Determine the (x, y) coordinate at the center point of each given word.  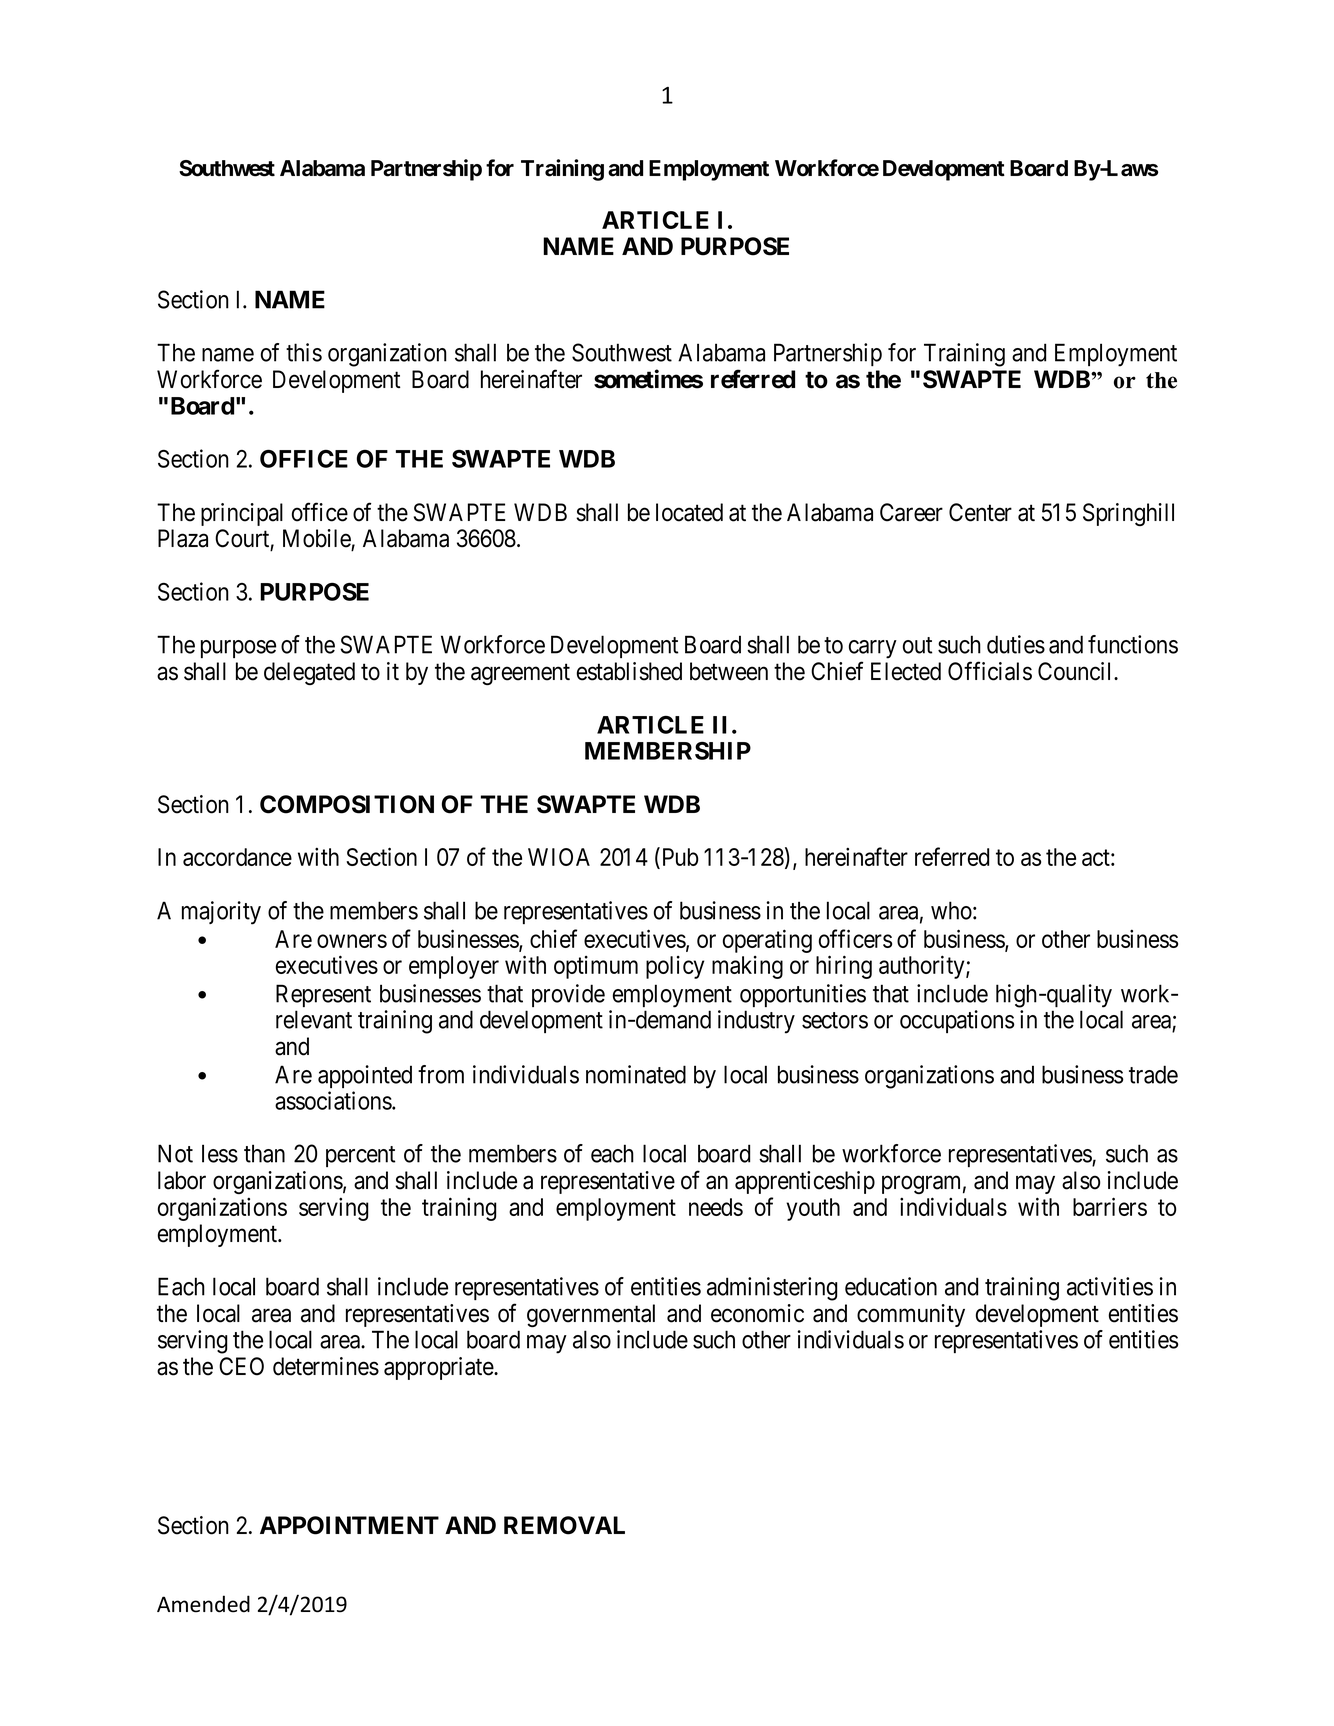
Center (980, 512)
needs (716, 1207)
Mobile (317, 538)
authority (923, 967)
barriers (1110, 1206)
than (264, 1153)
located (689, 512)
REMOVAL (564, 1525)
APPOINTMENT (349, 1525)
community (911, 1315)
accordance (237, 857)
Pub (679, 858)
